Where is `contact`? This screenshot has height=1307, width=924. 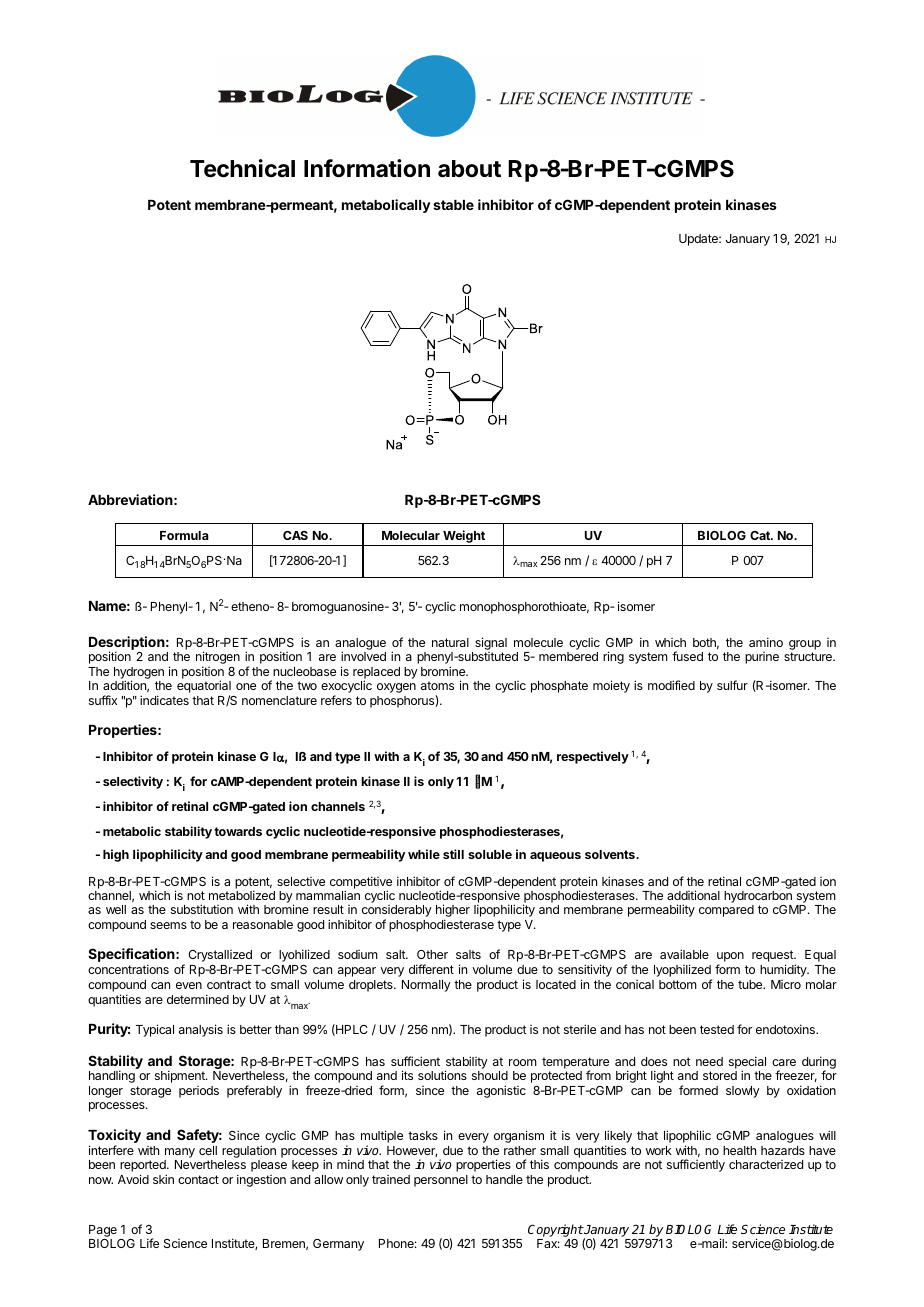 contact is located at coordinates (198, 1179).
